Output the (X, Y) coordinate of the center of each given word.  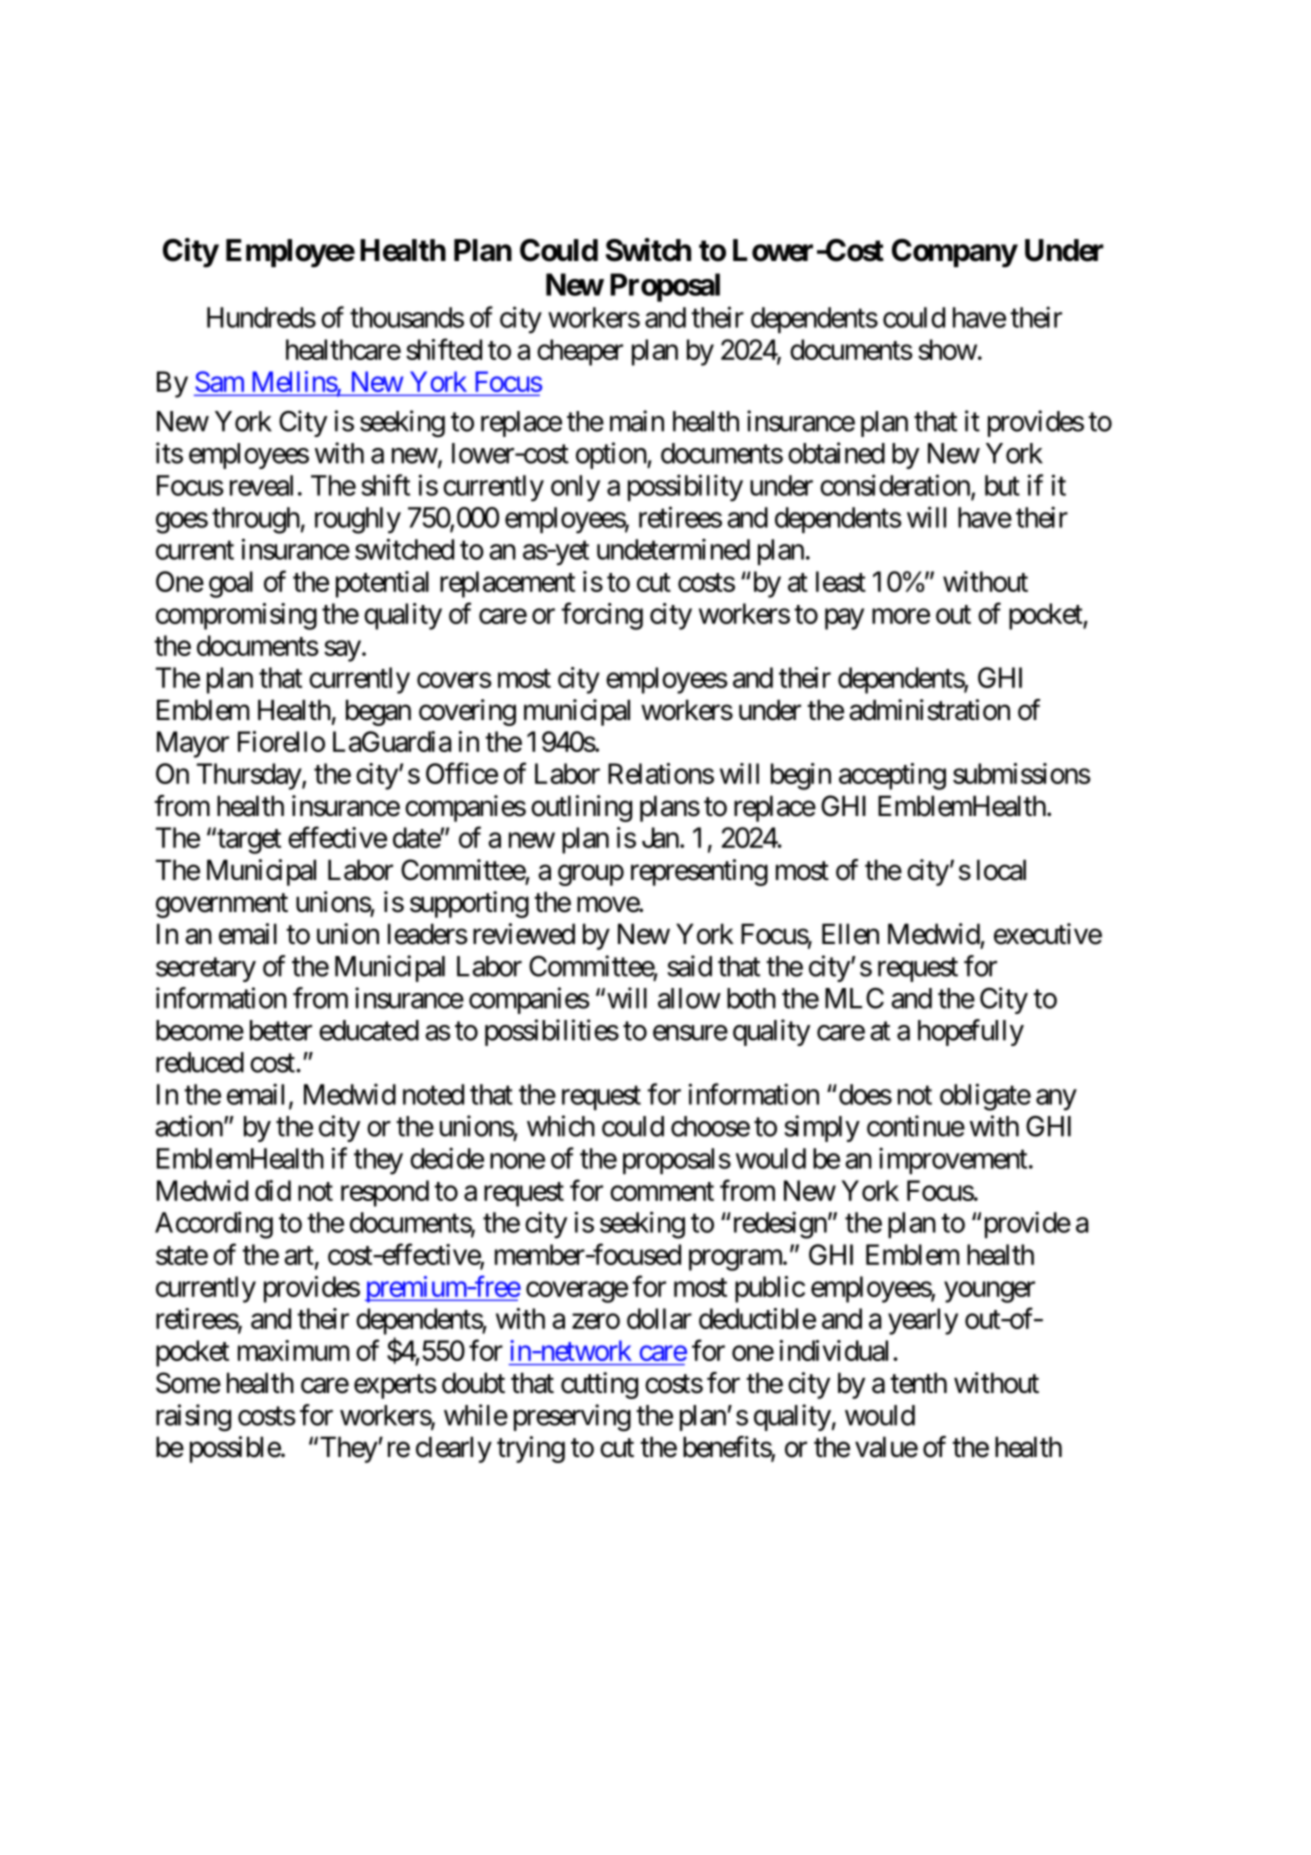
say (342, 651)
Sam (219, 381)
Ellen (850, 934)
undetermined (673, 549)
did (273, 1190)
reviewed (524, 934)
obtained (836, 453)
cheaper (580, 352)
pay (844, 619)
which (561, 1126)
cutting (599, 1385)
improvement (953, 1160)
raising (193, 1418)
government (222, 906)
